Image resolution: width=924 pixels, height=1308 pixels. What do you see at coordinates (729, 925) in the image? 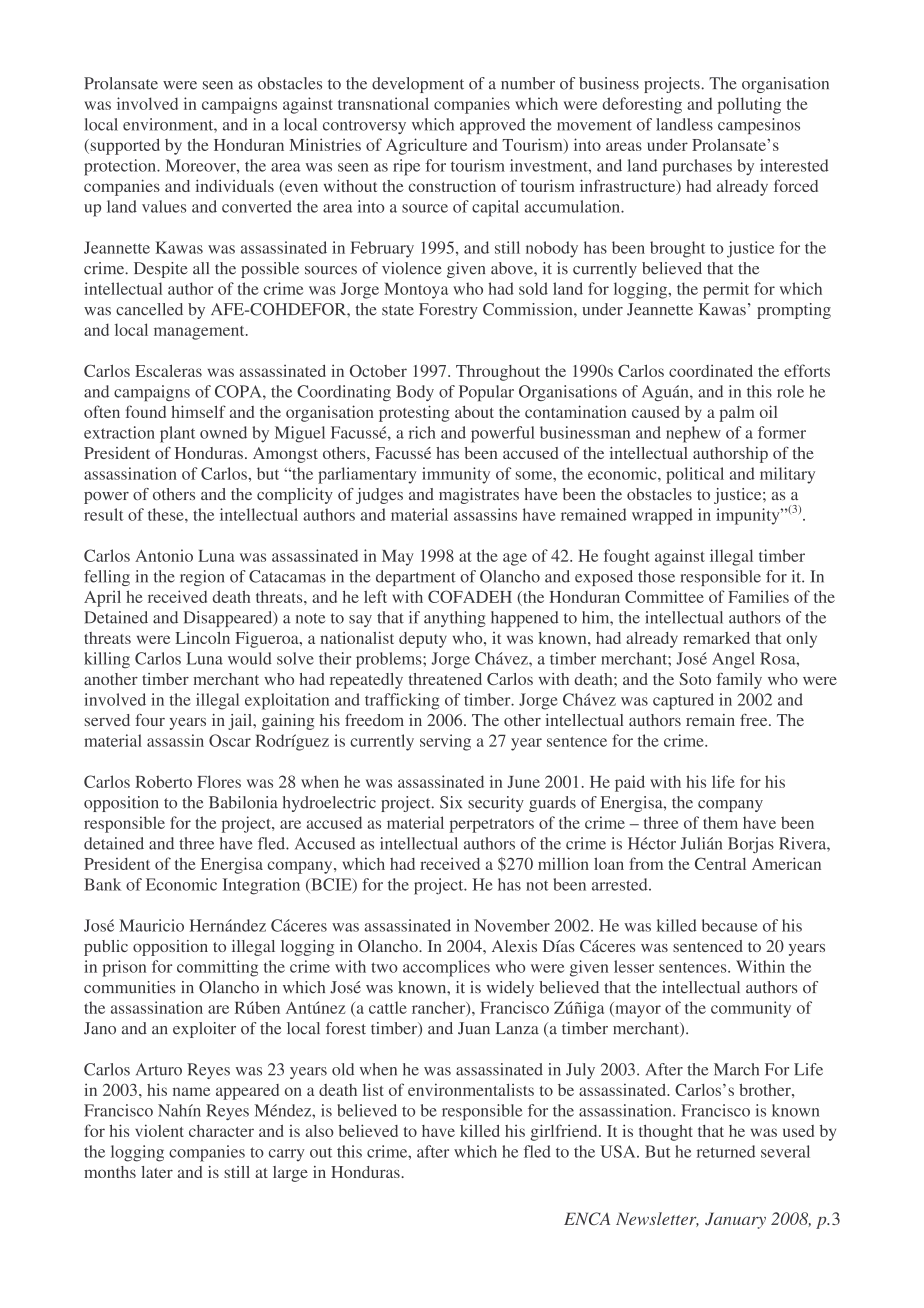
I see `because` at bounding box center [729, 925].
